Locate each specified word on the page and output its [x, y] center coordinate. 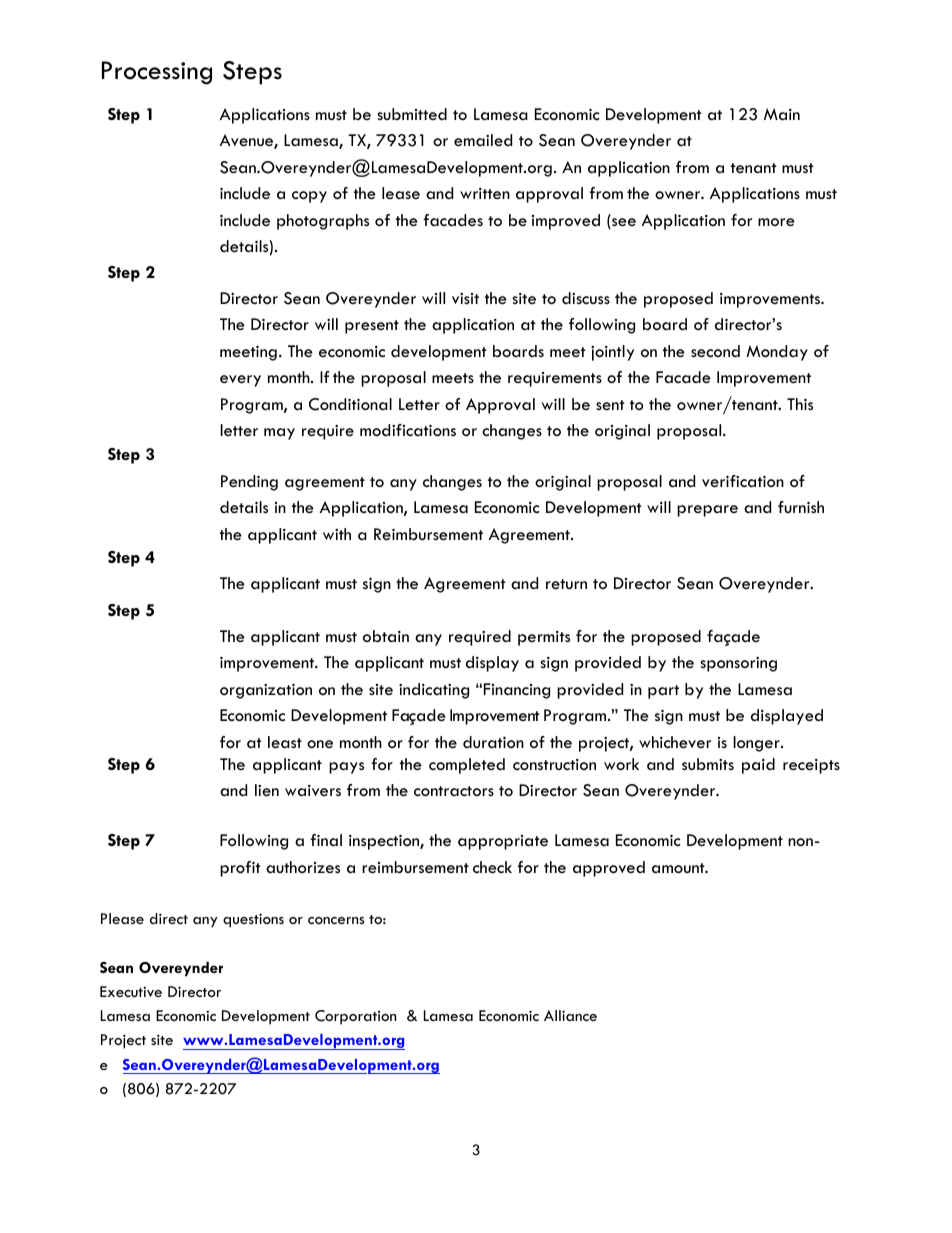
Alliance [570, 1015]
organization [266, 691]
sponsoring [738, 664]
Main [782, 114]
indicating [434, 691]
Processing [157, 73]
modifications [408, 430]
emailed [483, 140]
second [715, 351]
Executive [131, 991]
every [240, 381]
